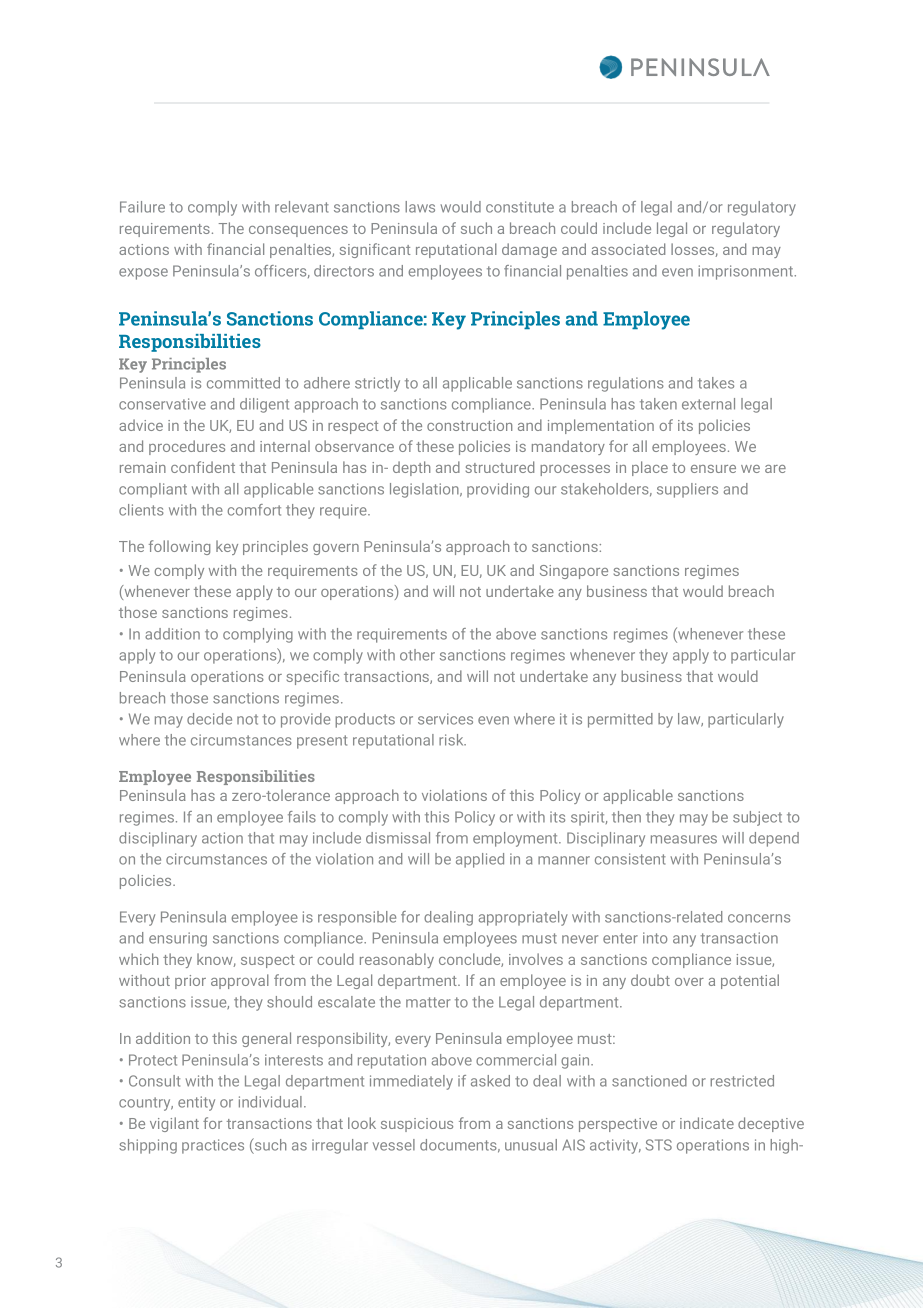 The image size is (924, 1308). What do you see at coordinates (417, 1125) in the screenshot?
I see `suspicious` at bounding box center [417, 1125].
